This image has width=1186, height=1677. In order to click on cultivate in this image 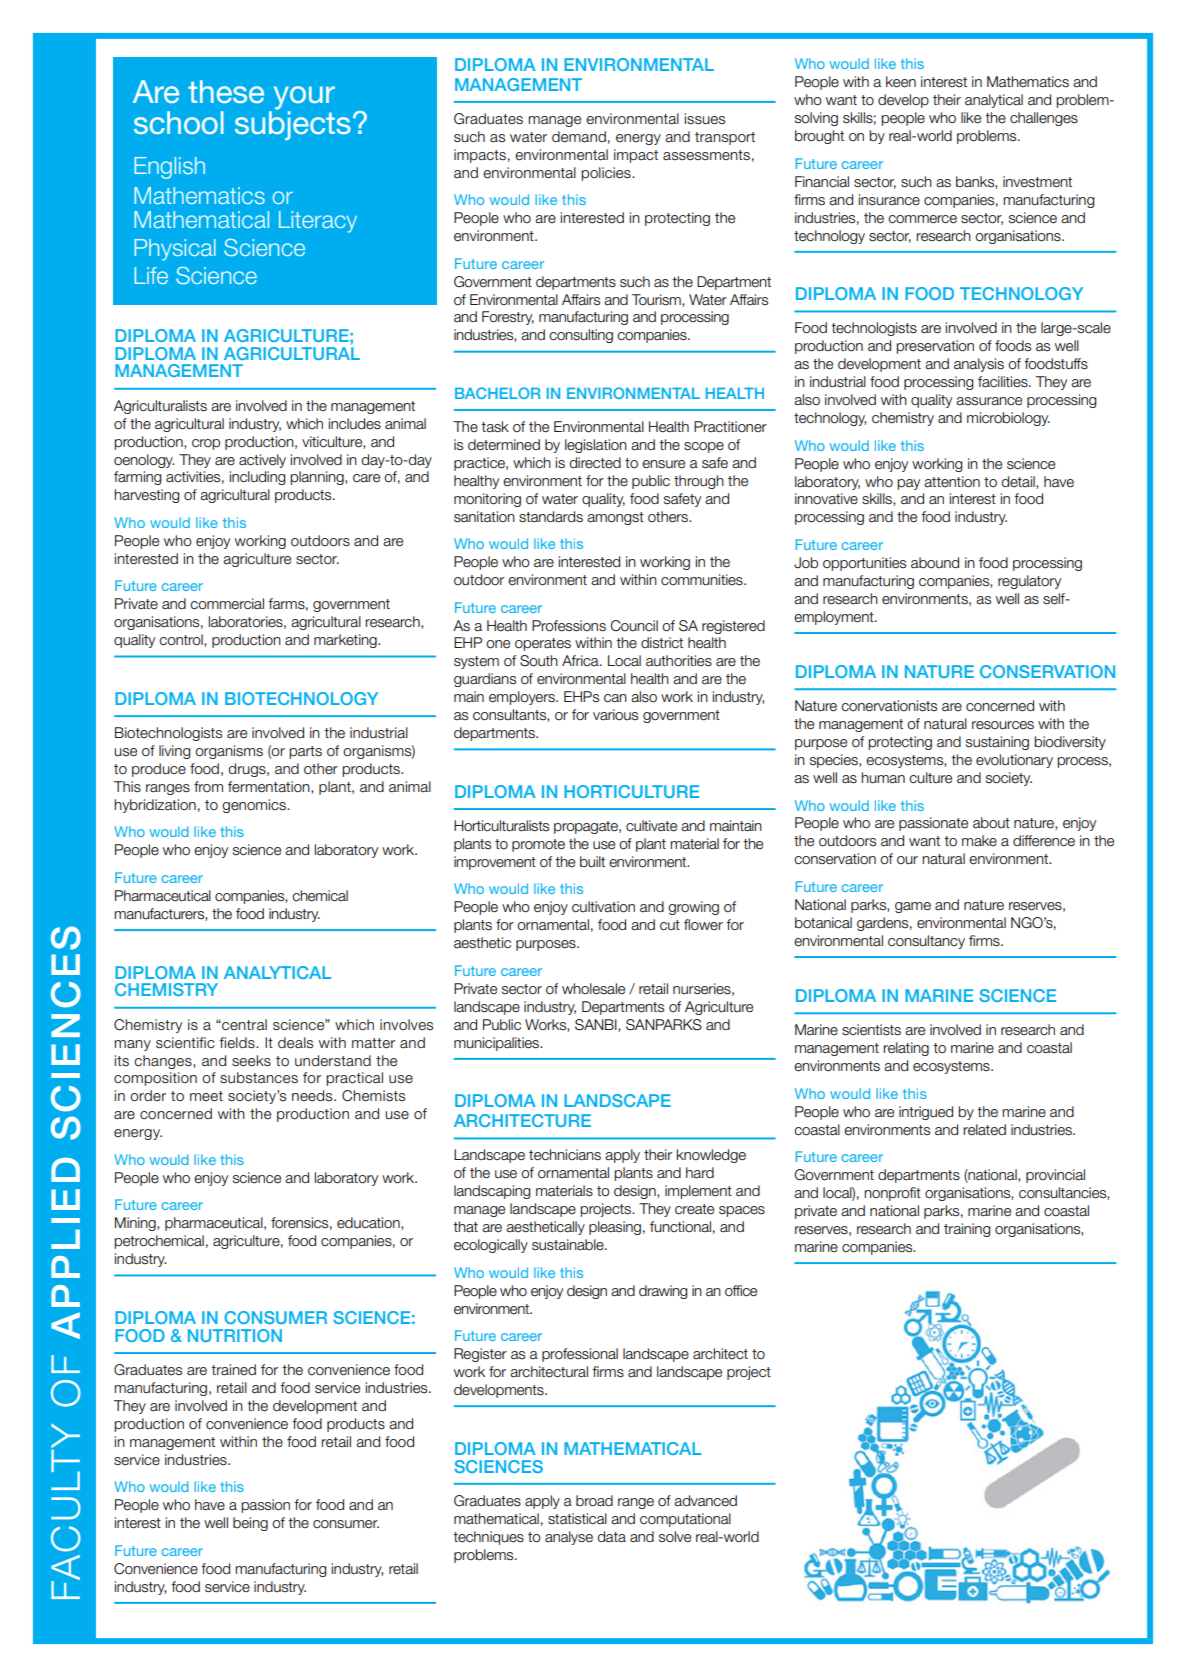, I will do `click(651, 826)`.
